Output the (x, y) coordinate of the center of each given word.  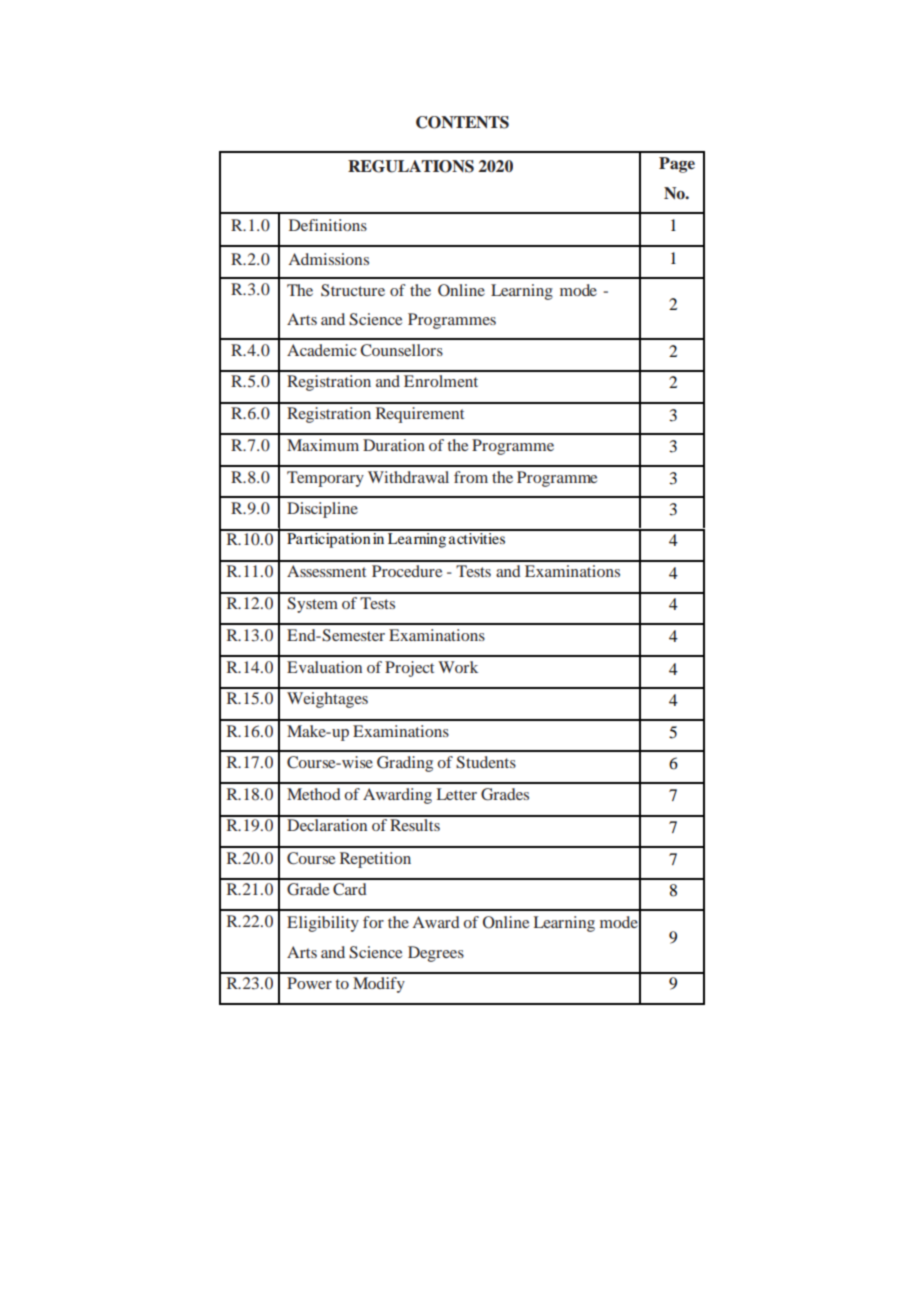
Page (677, 165)
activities (477, 537)
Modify (379, 985)
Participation (328, 539)
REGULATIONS (411, 166)
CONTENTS (462, 122)
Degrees (436, 954)
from (471, 477)
